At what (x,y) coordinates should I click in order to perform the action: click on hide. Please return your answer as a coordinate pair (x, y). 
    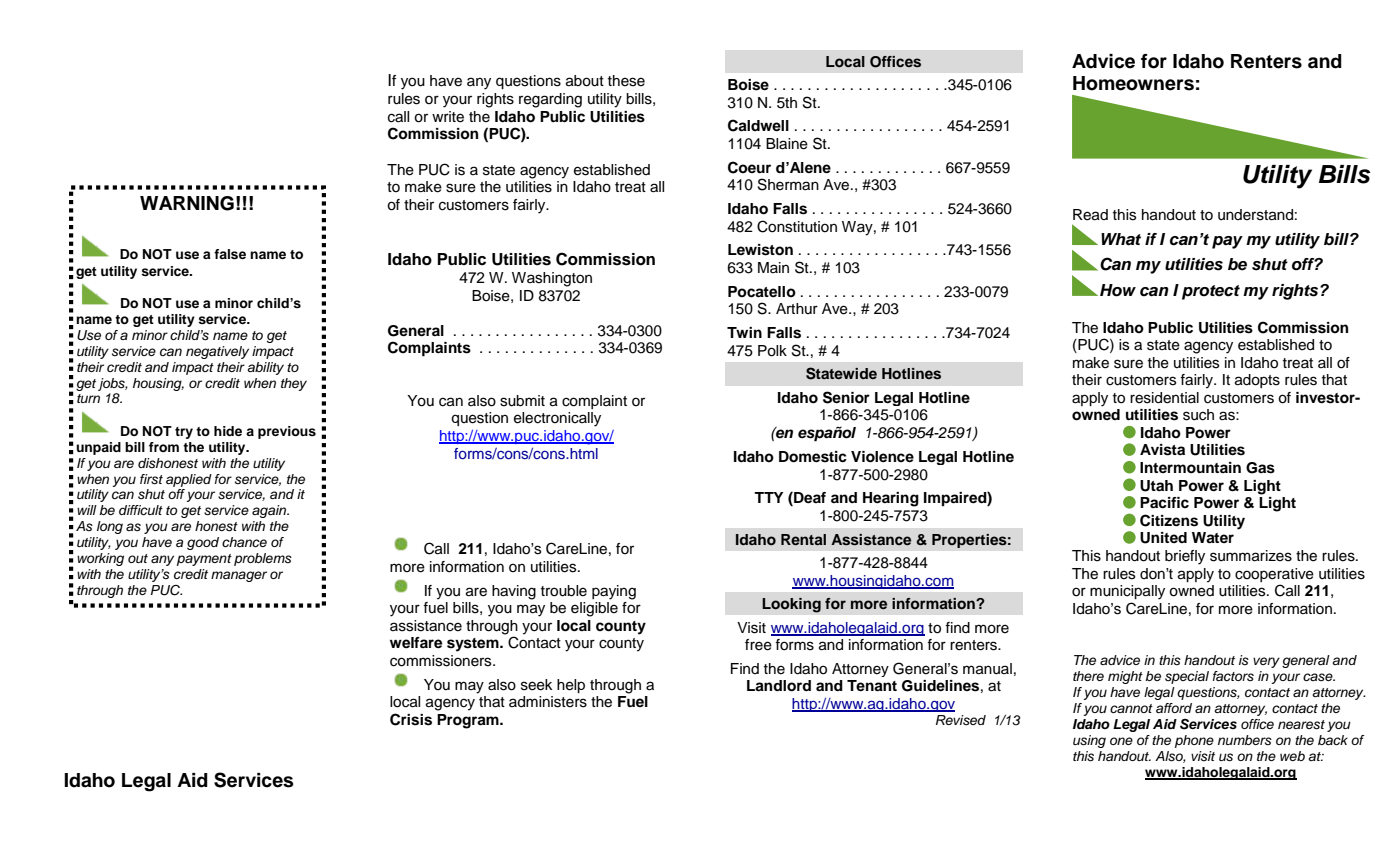
    Looking at the image, I should click on (228, 431).
